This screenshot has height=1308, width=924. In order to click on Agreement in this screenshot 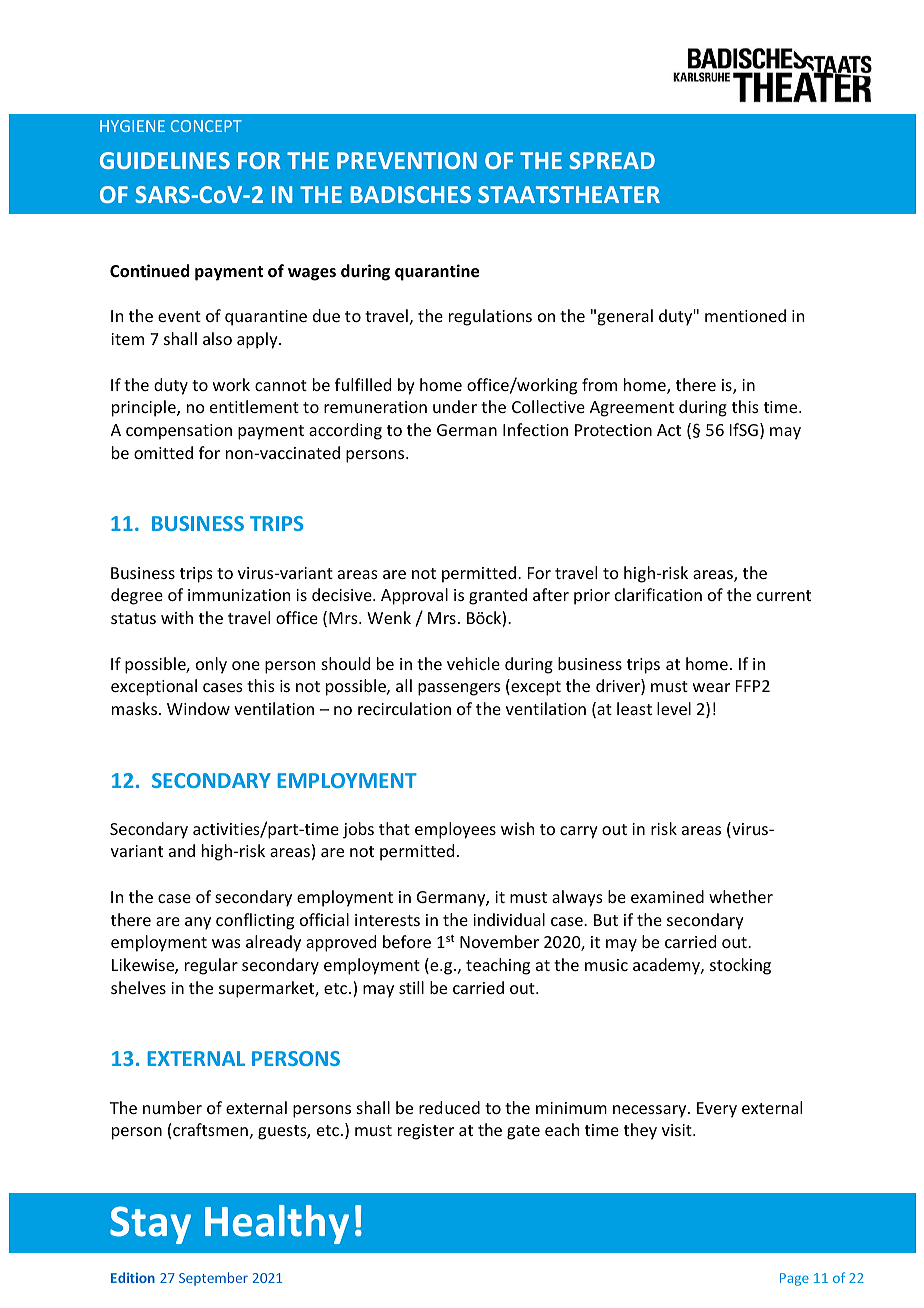, I will do `click(632, 409)`.
